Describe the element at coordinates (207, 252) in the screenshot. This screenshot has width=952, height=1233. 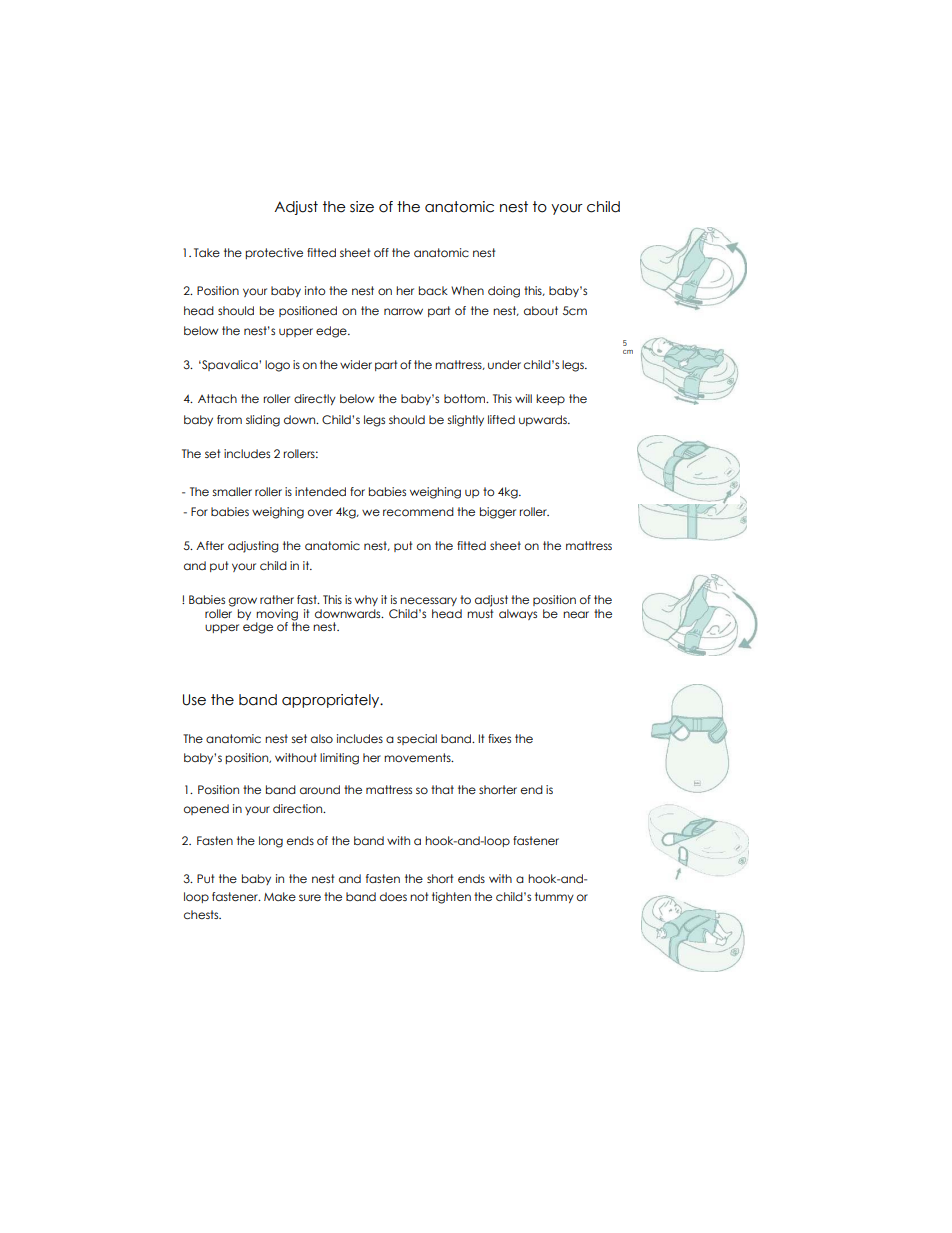
I see `Take` at that location.
